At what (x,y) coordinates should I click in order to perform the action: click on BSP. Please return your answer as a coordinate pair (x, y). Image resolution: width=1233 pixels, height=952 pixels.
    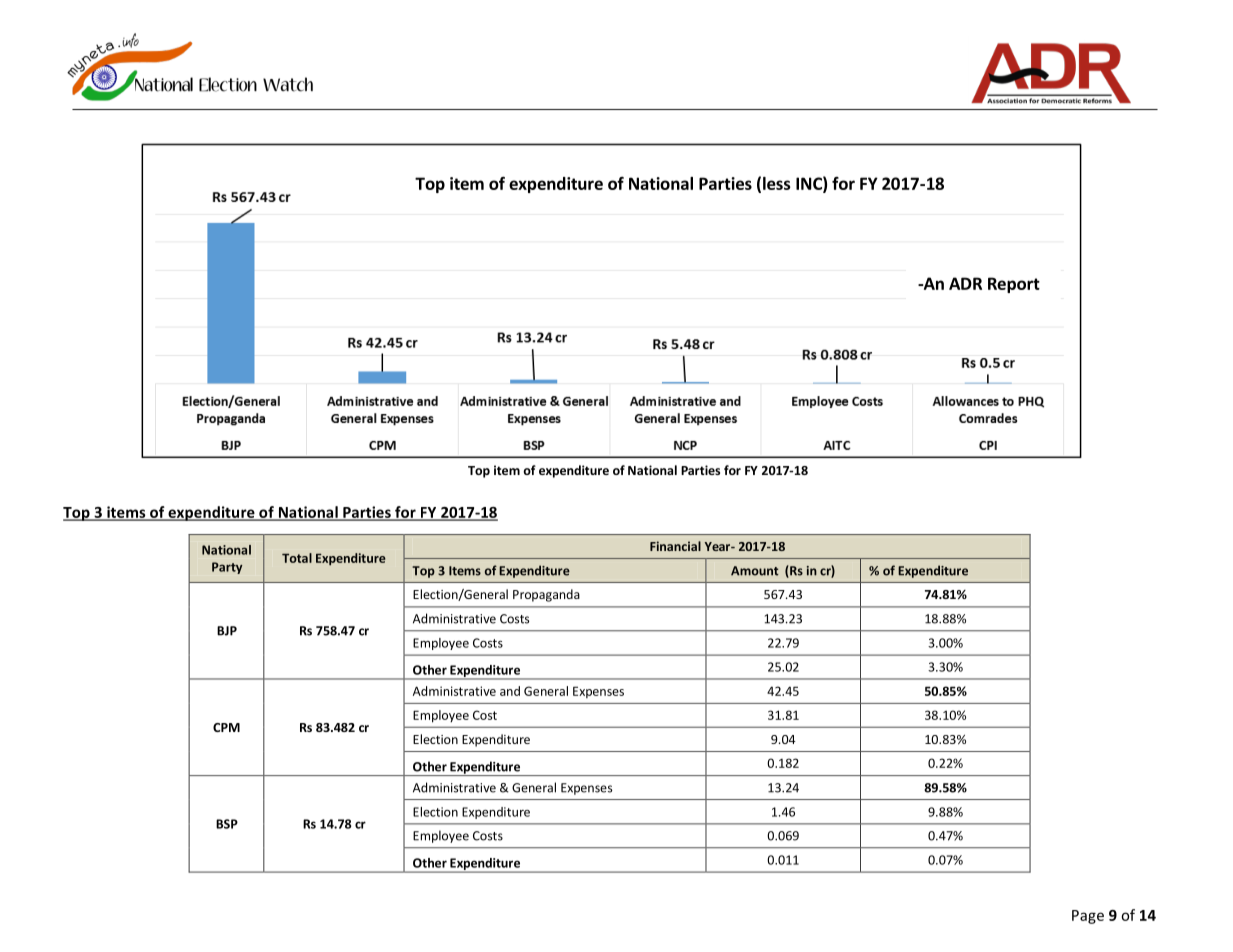
    Looking at the image, I should click on (227, 824).
